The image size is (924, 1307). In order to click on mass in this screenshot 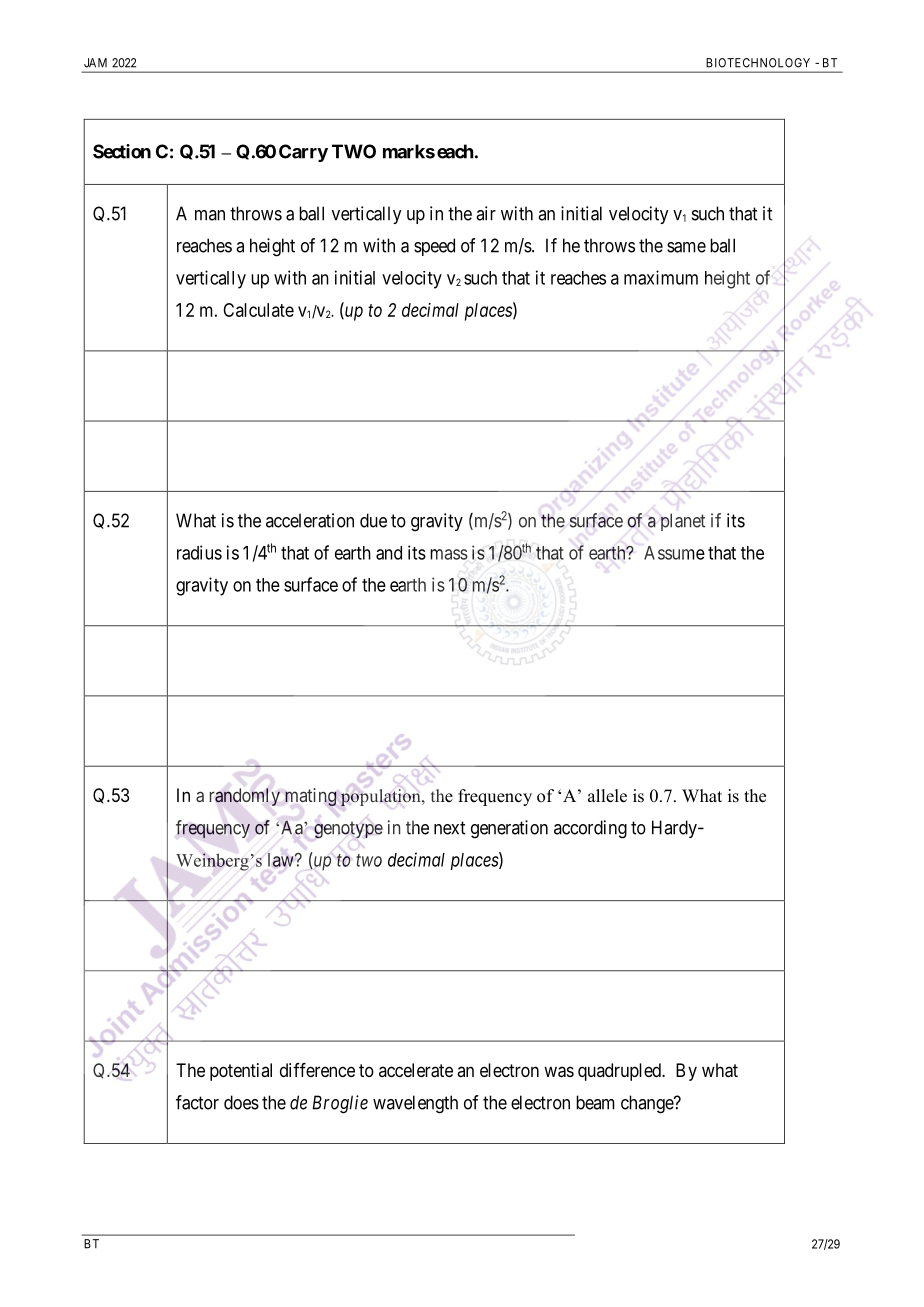, I will do `click(449, 554)`.
